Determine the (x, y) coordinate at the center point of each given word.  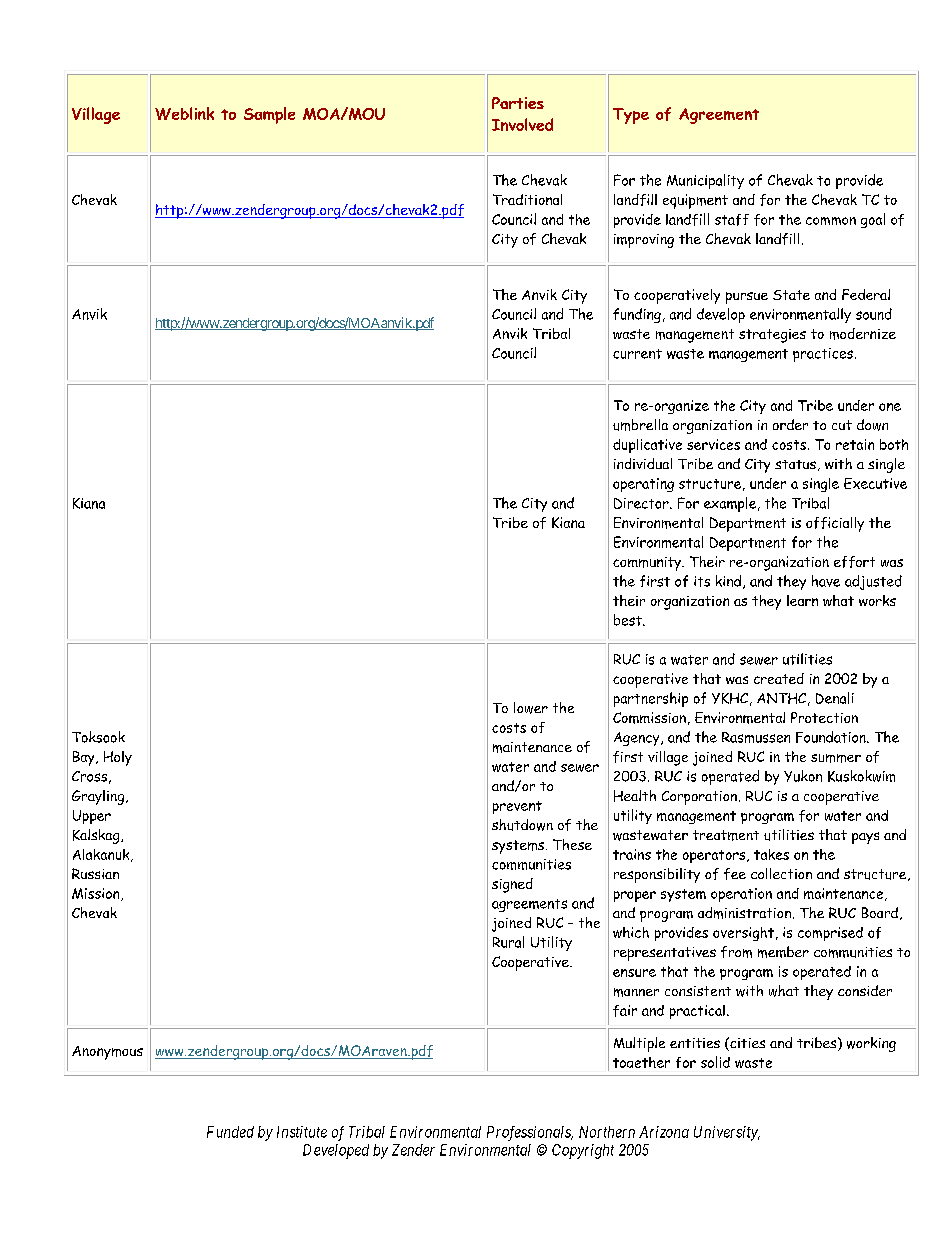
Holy (118, 758)
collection (781, 873)
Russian (95, 873)
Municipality (705, 181)
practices (823, 355)
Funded (230, 1132)
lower (531, 708)
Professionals (530, 1133)
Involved (522, 124)
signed (512, 885)
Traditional (527, 199)
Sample (269, 115)
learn (802, 600)
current (637, 354)
